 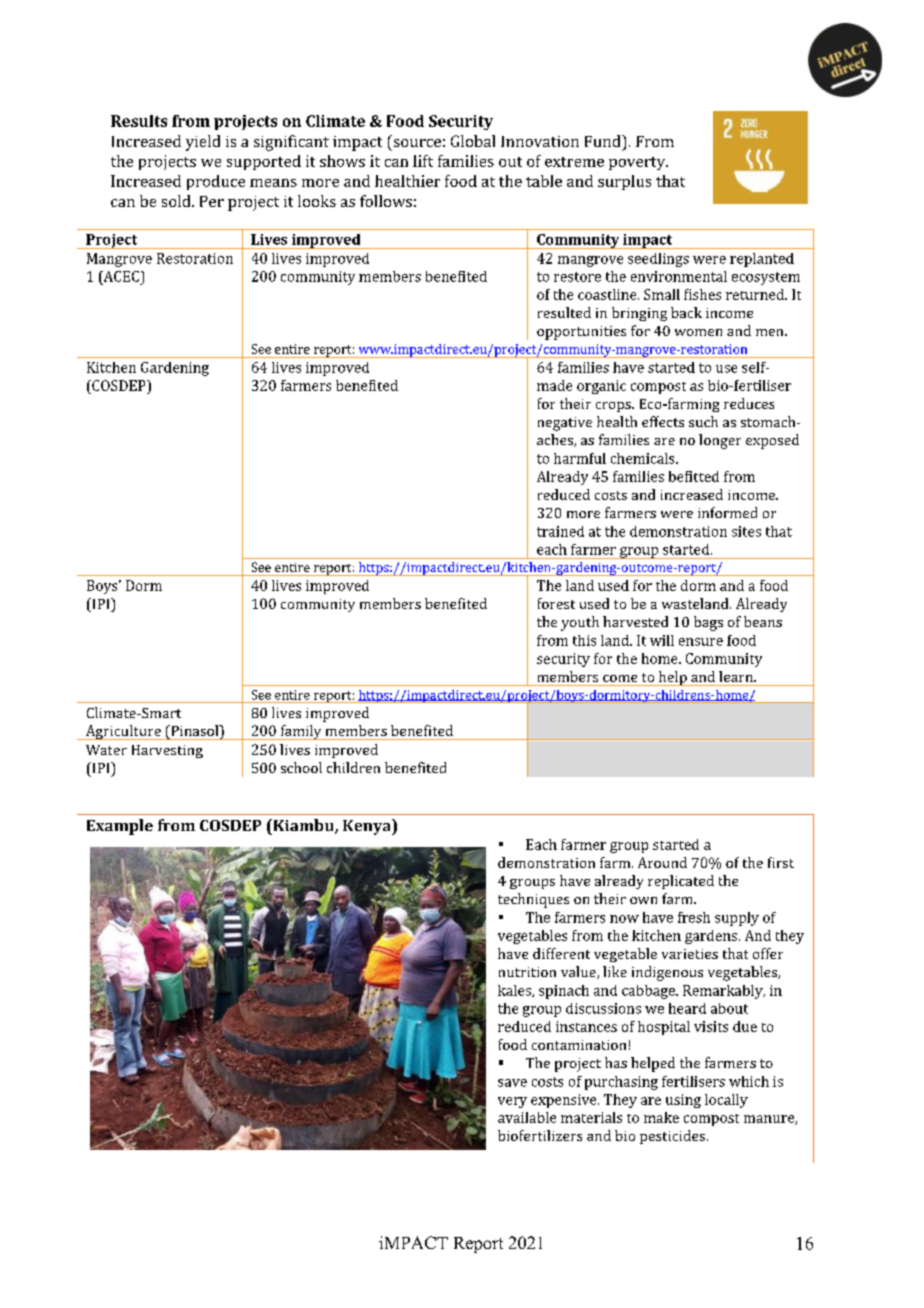 I want to click on replicated, so click(x=681, y=882).
